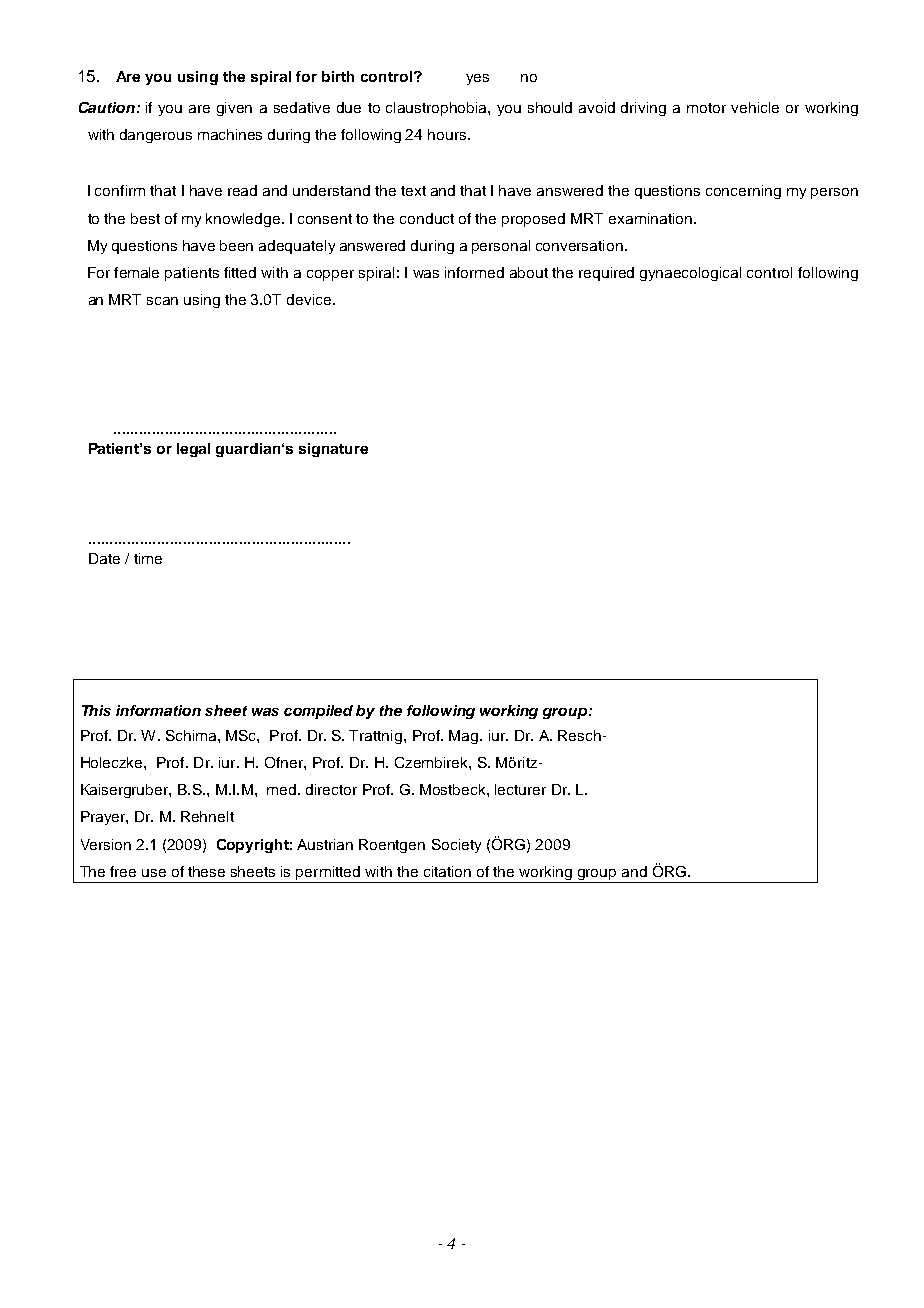 This image has height=1308, width=924. I want to click on informed, so click(474, 272).
